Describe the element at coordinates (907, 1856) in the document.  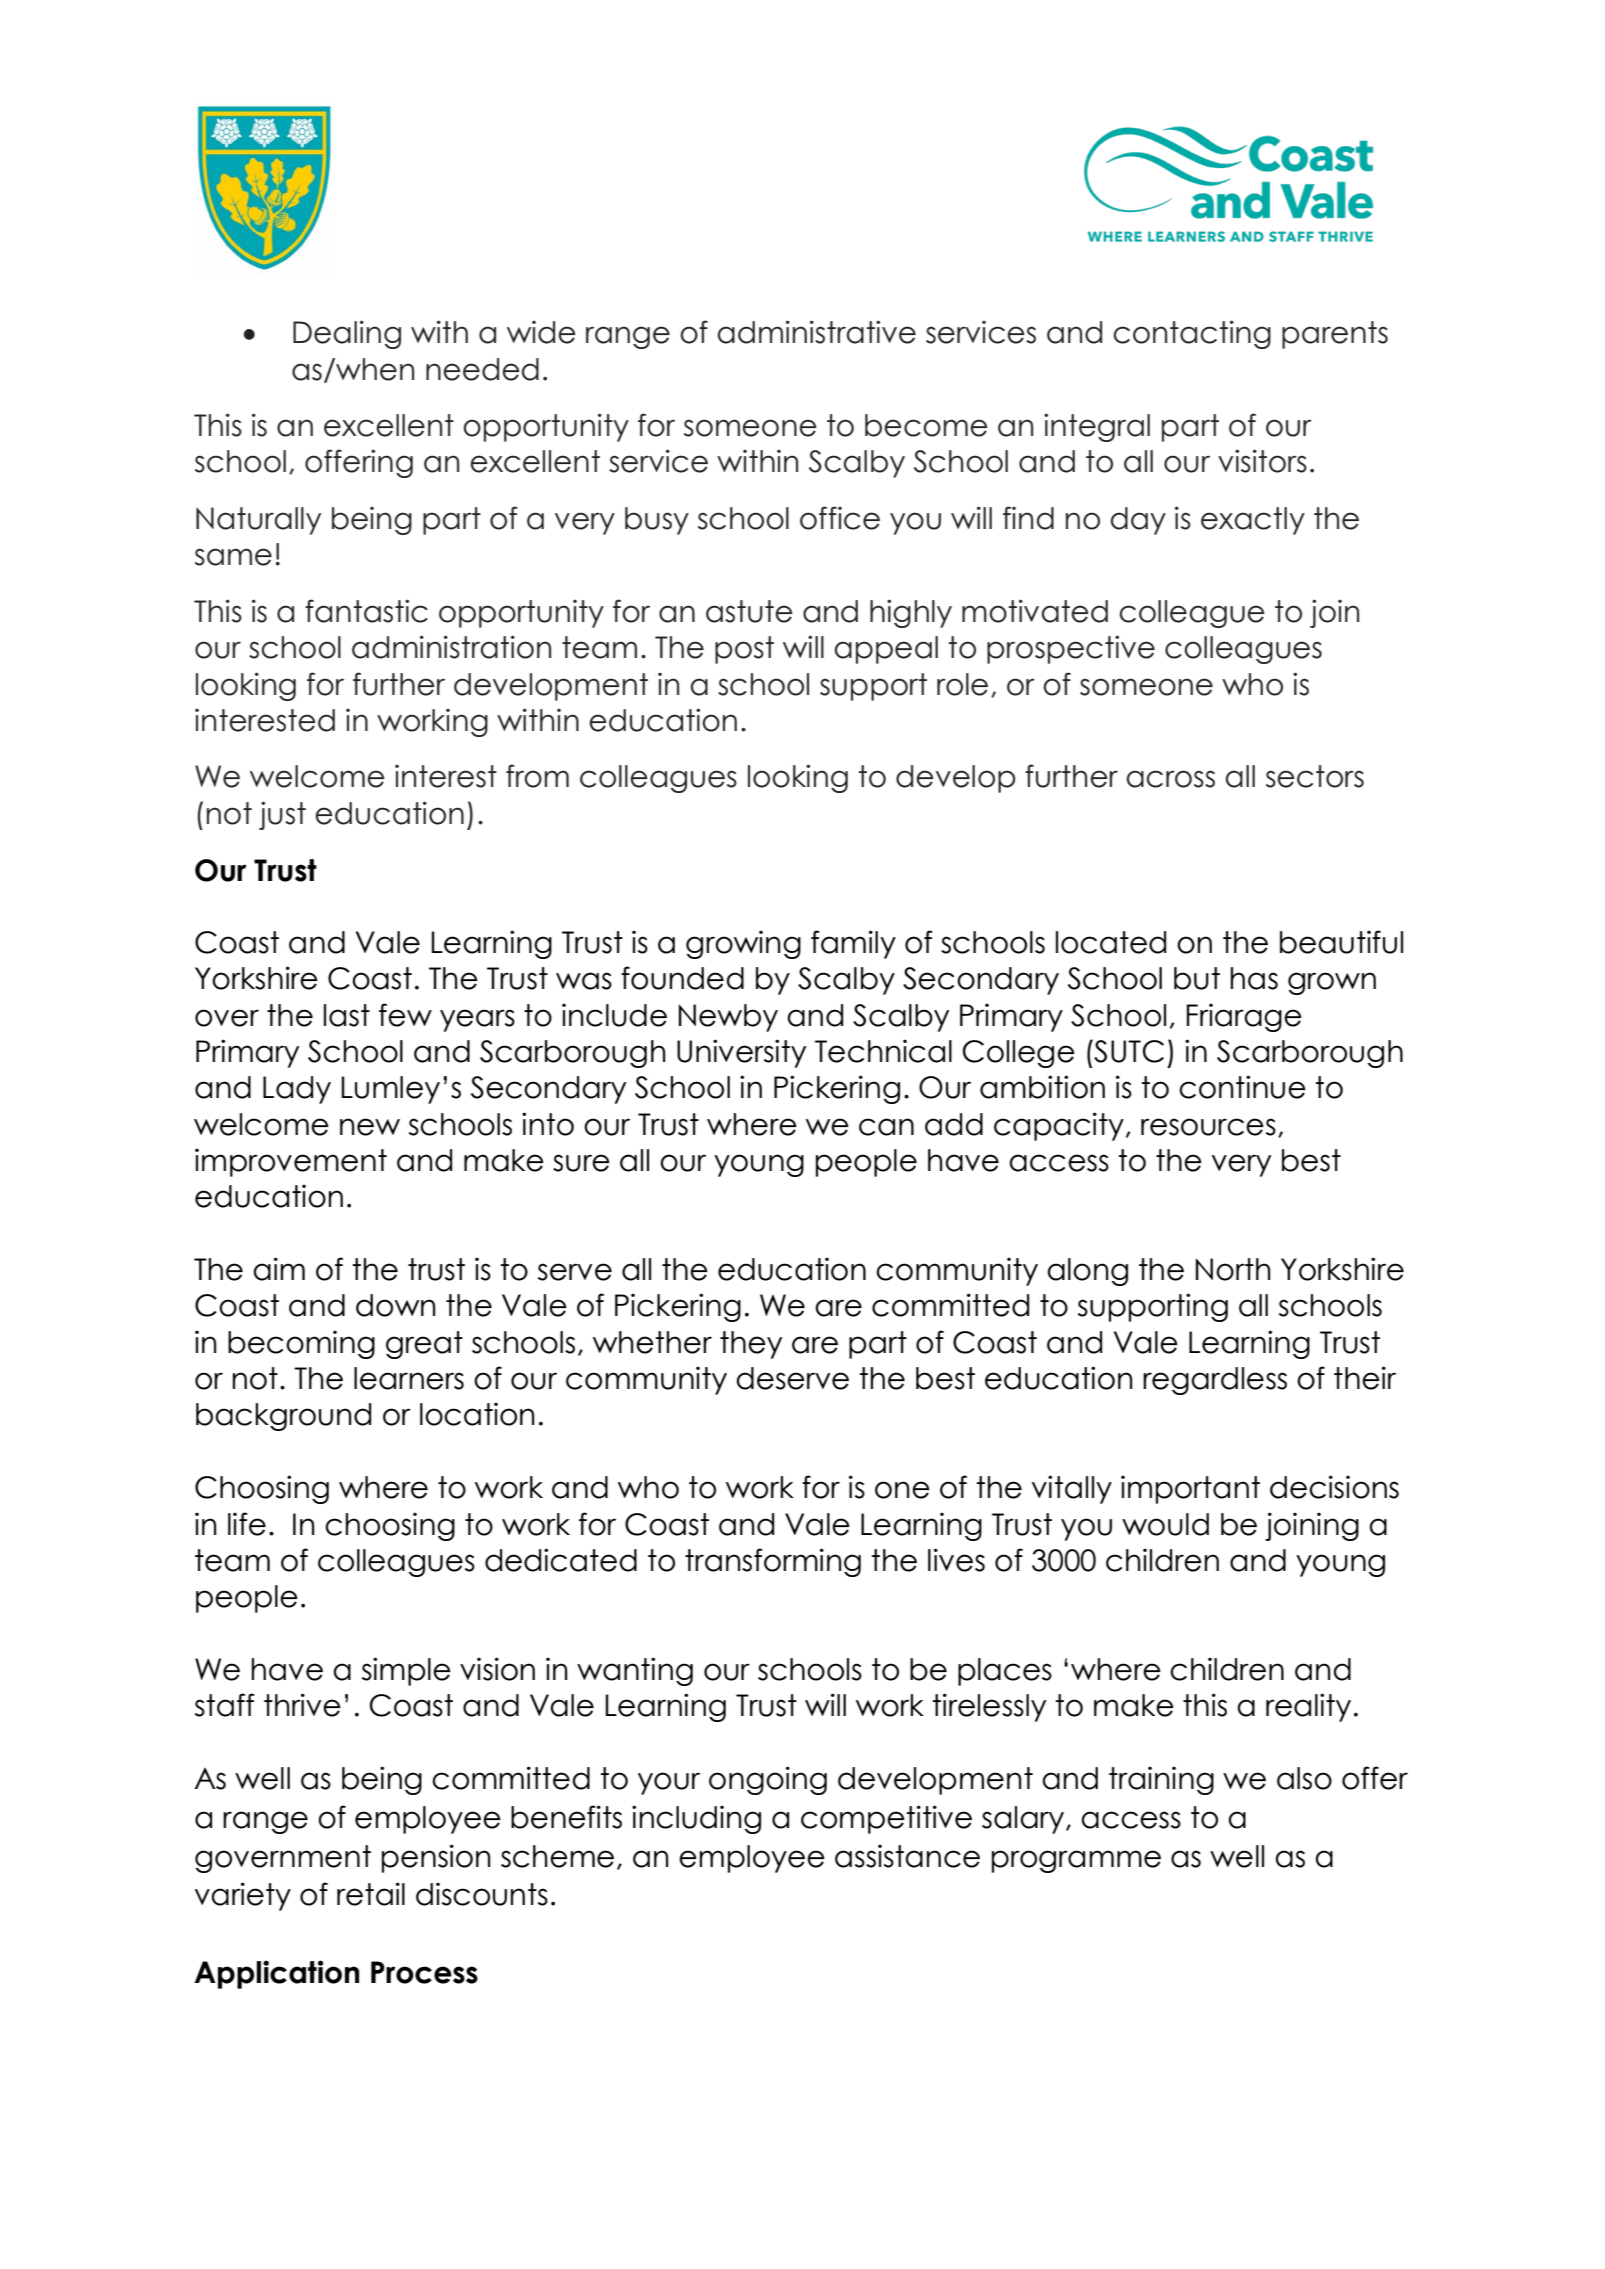
I see `assistance` at that location.
